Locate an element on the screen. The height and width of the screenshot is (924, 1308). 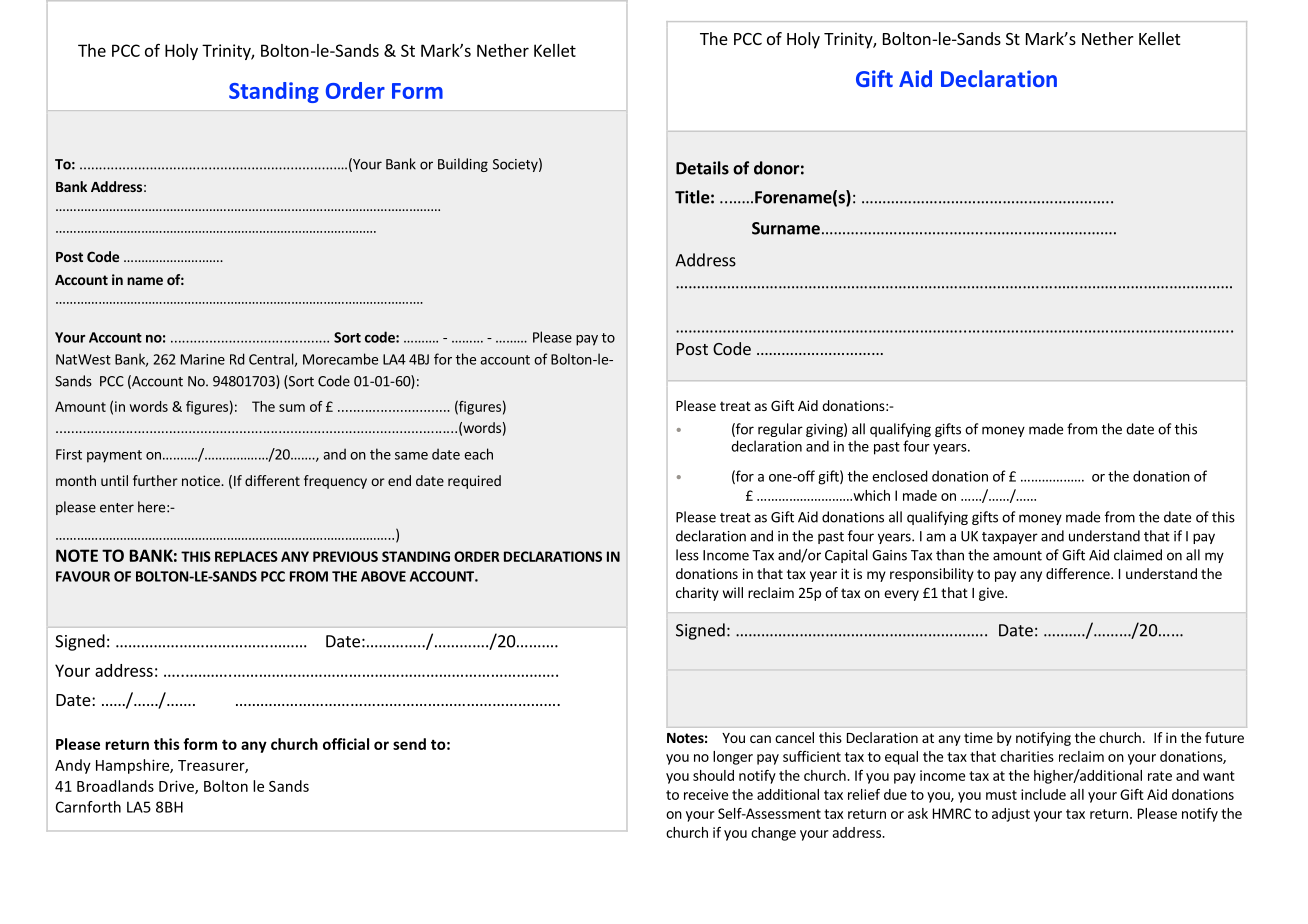
each is located at coordinates (478, 454).
